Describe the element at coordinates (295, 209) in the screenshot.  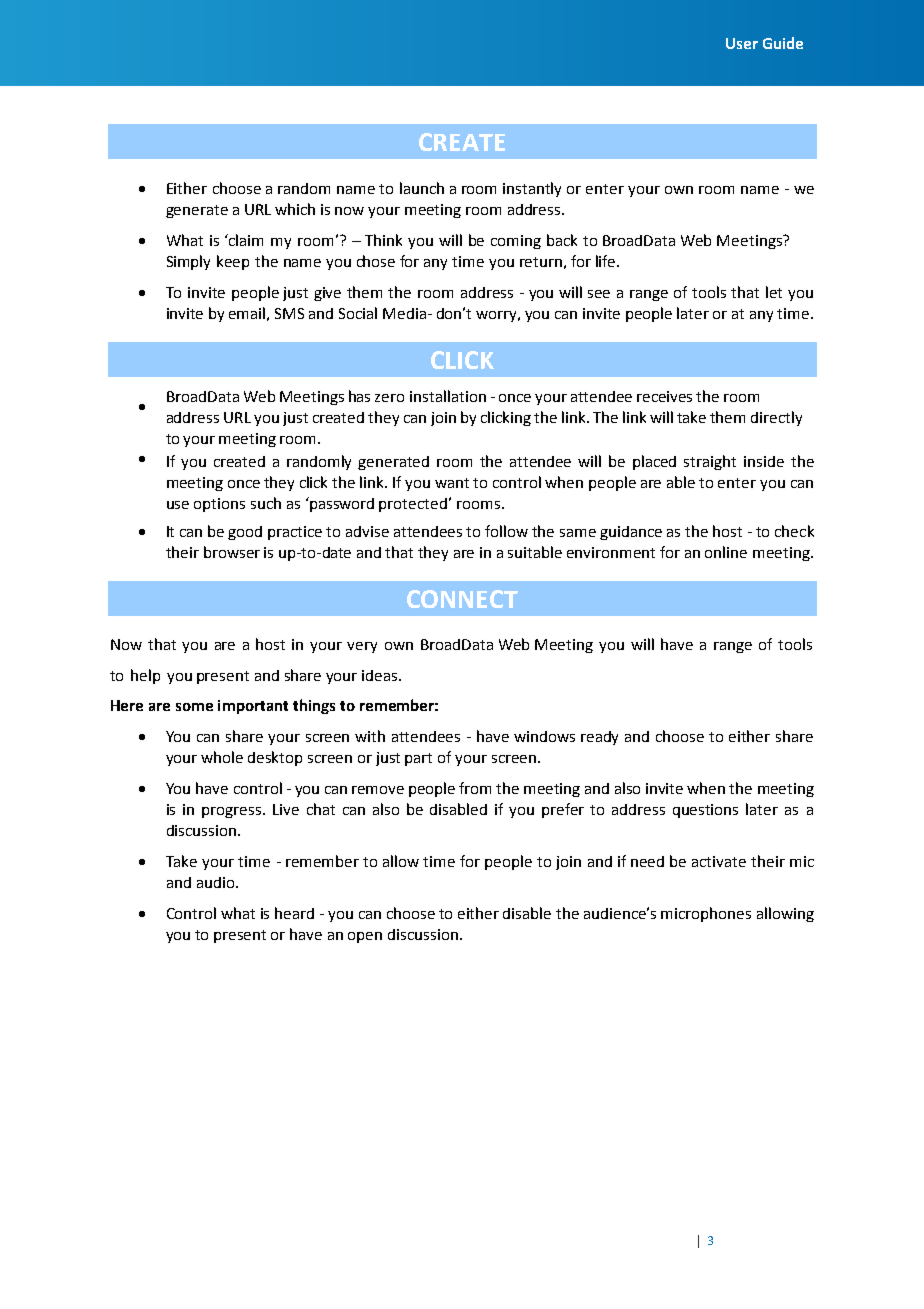
I see `which` at that location.
